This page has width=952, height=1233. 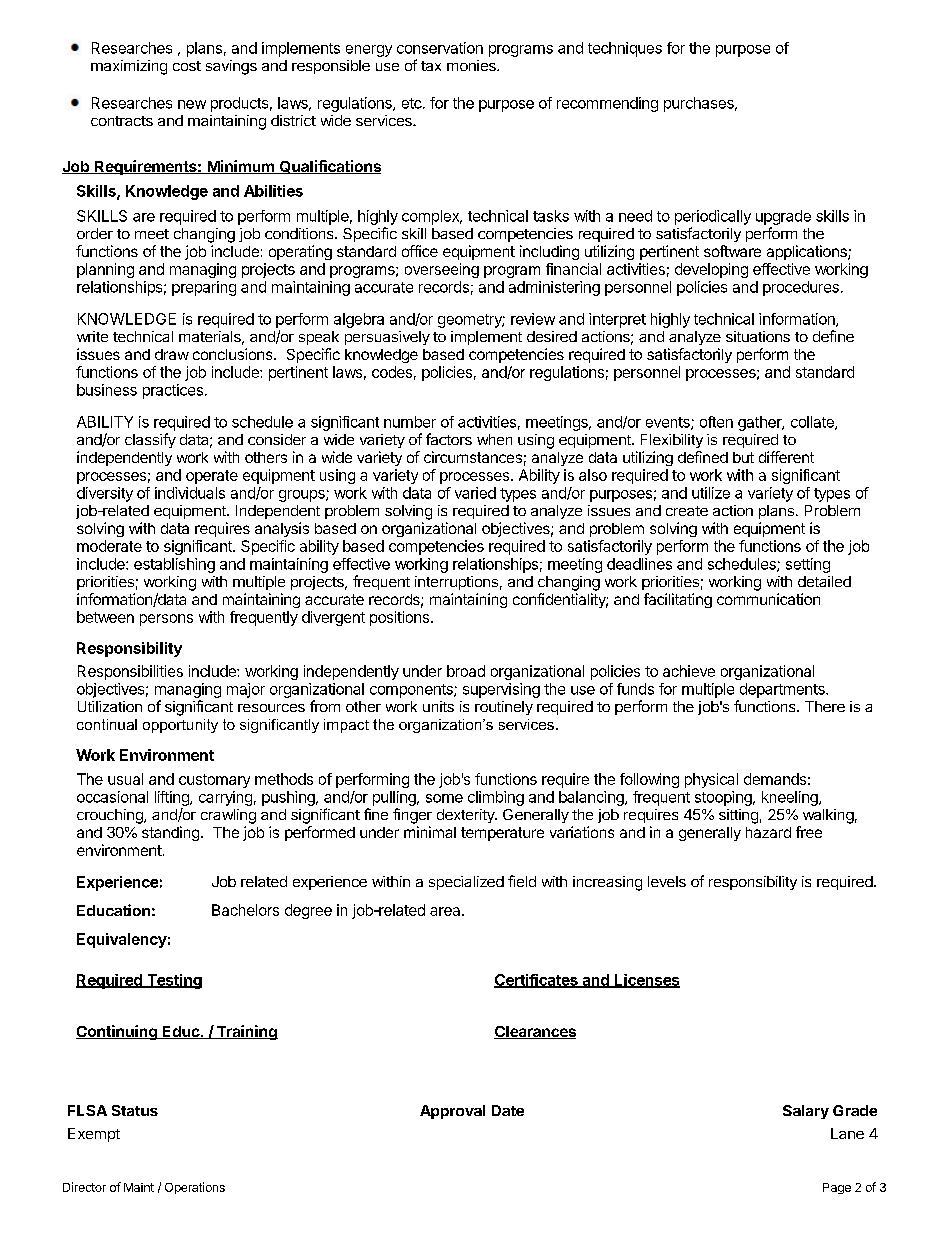 What do you see at coordinates (758, 336) in the page?
I see `situations` at bounding box center [758, 336].
